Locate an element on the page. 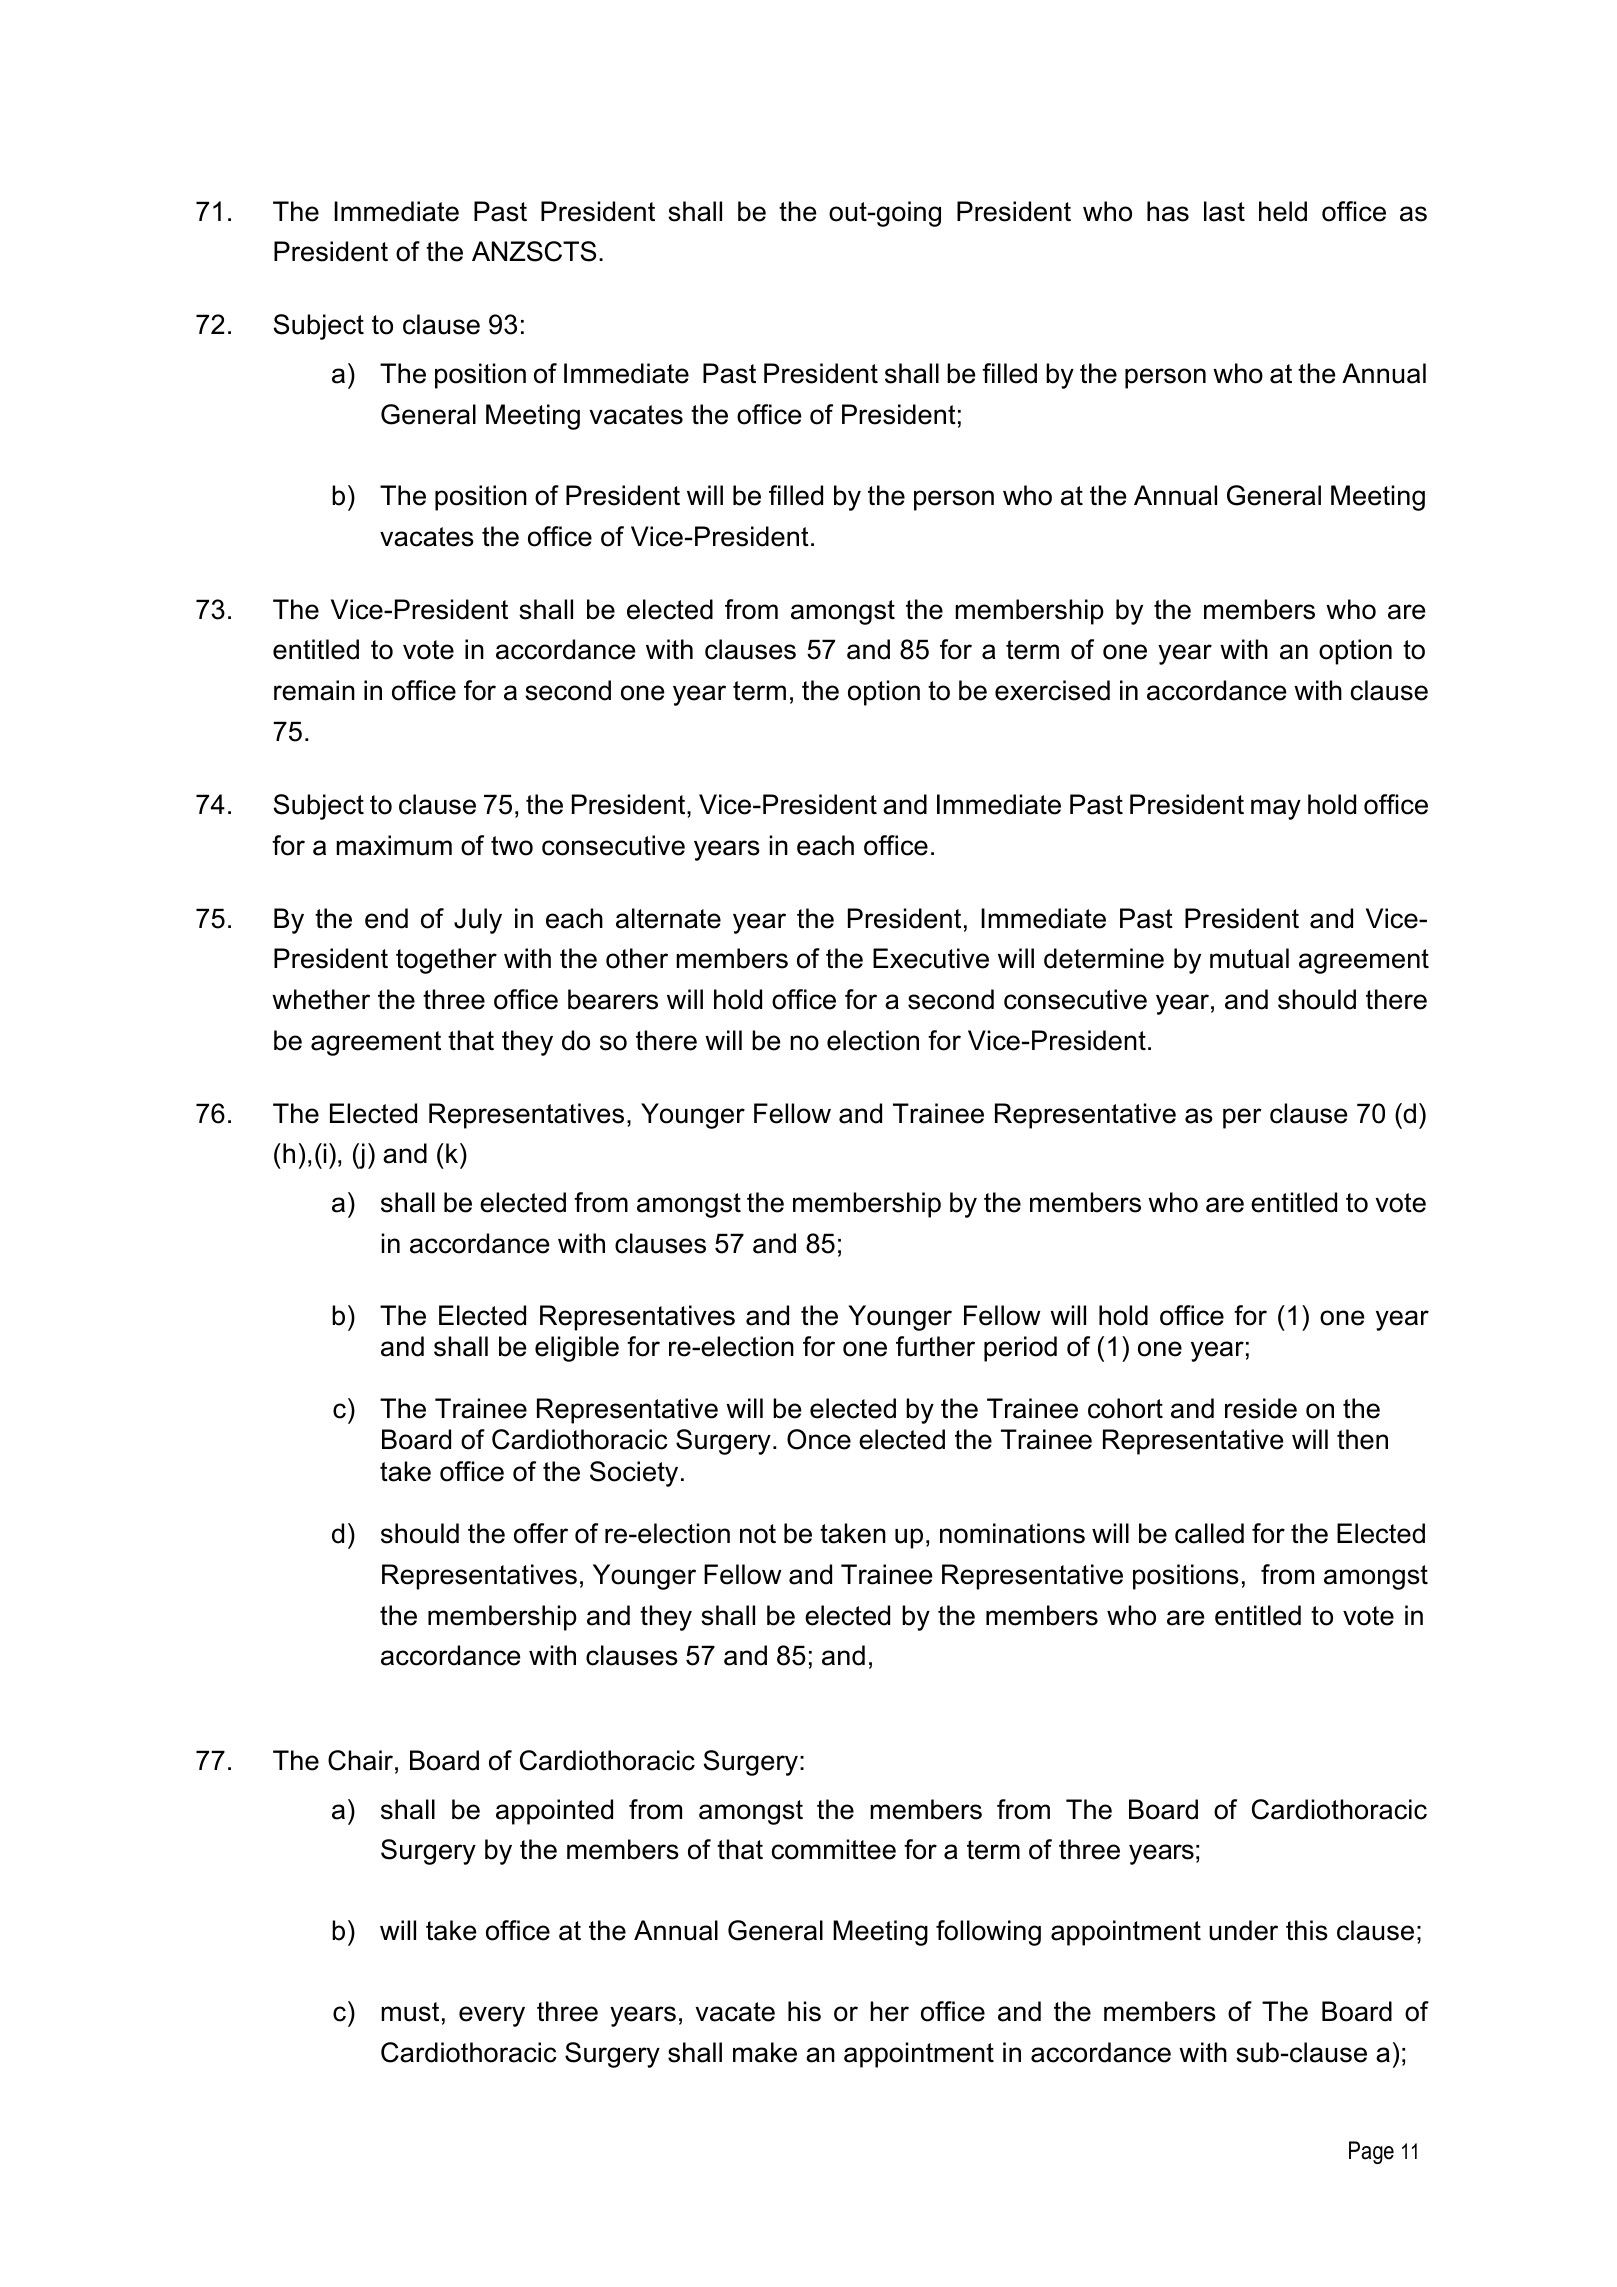  Executive is located at coordinates (931, 958).
